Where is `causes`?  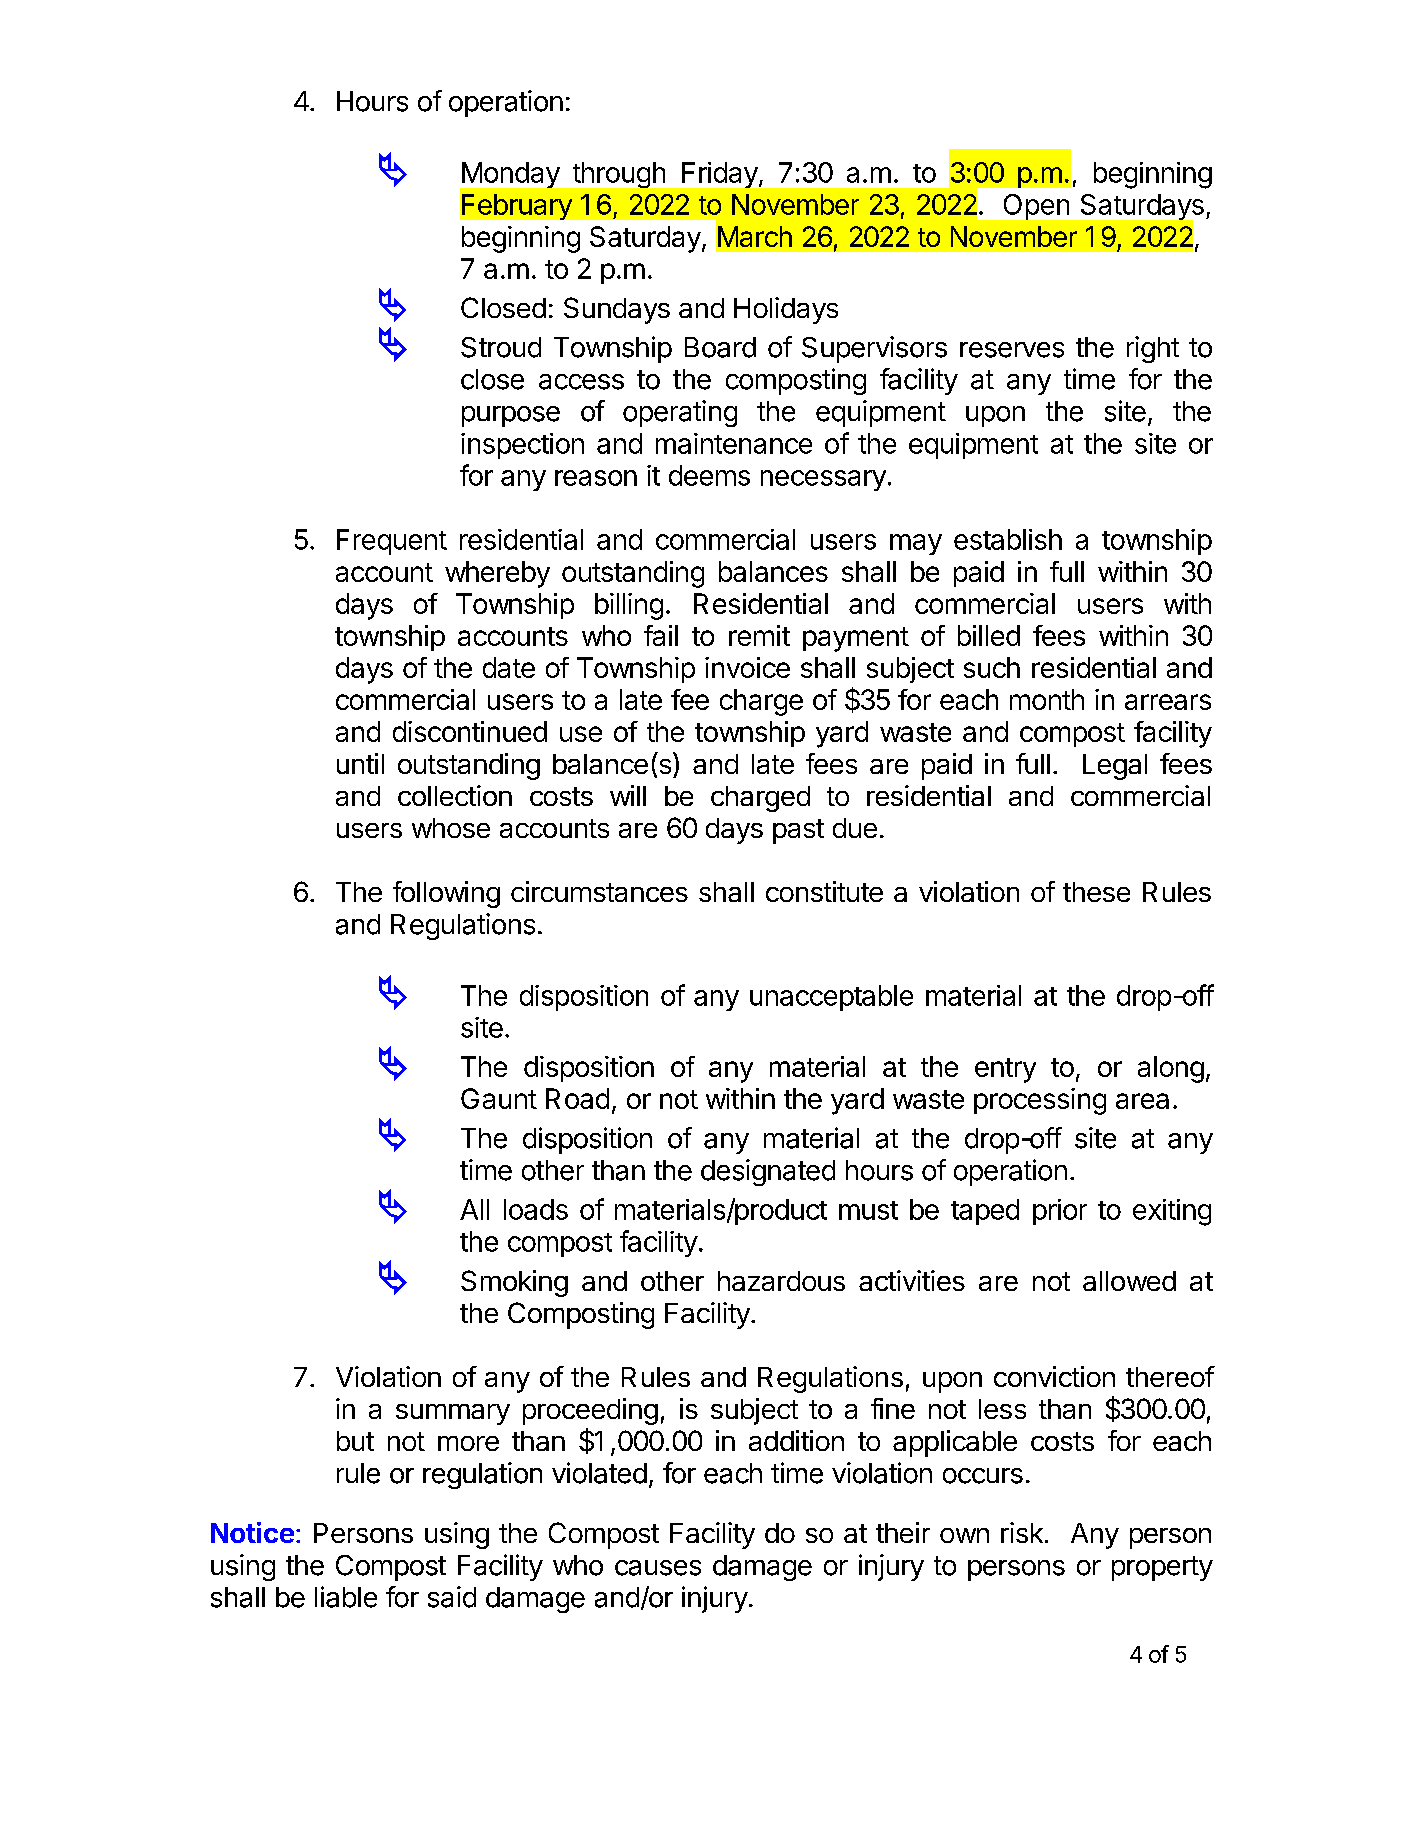
causes is located at coordinates (658, 1568).
